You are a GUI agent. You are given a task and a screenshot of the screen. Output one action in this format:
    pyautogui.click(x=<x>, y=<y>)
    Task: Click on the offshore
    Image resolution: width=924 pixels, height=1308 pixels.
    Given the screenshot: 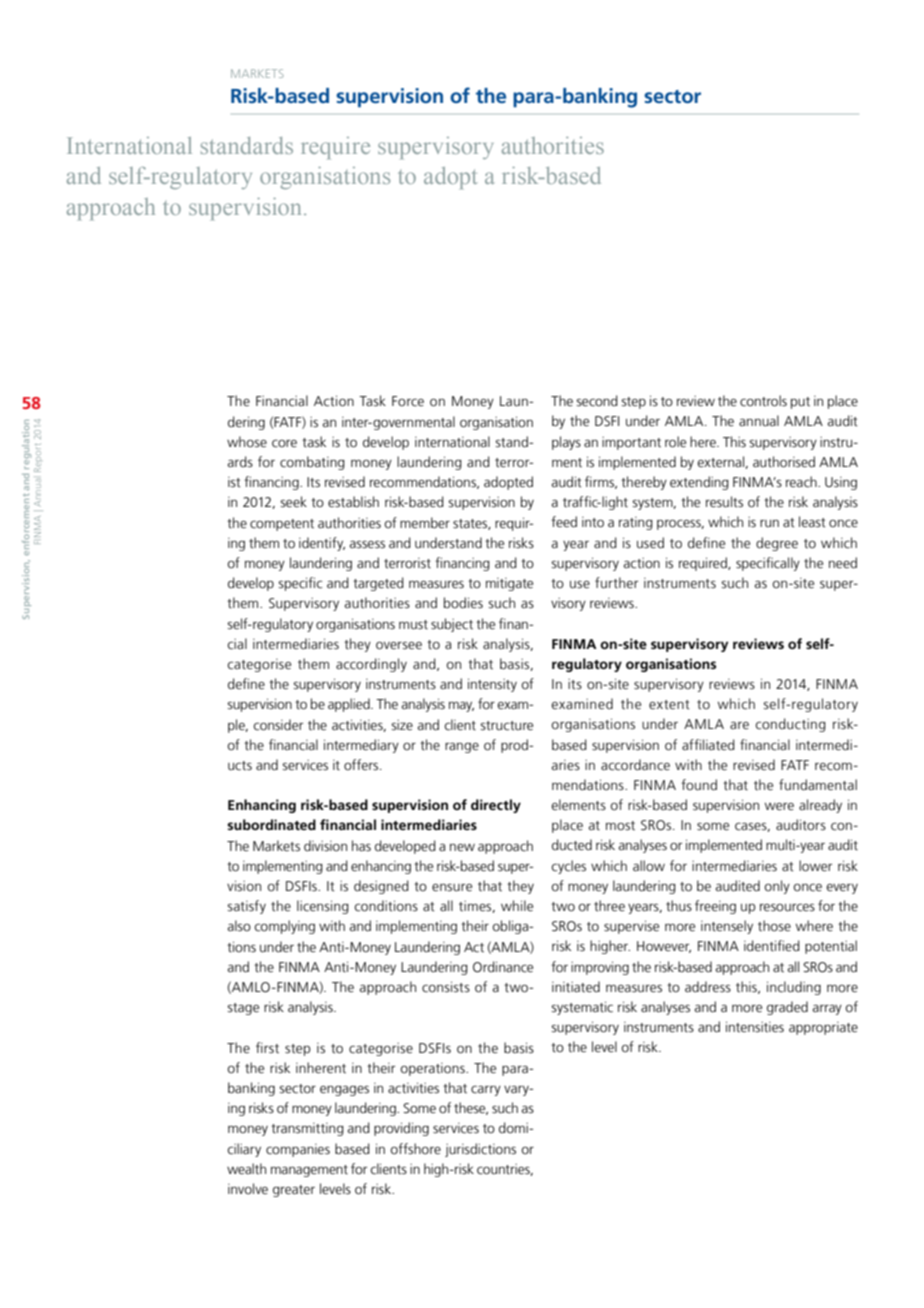 What is the action you would take?
    pyautogui.click(x=415, y=1149)
